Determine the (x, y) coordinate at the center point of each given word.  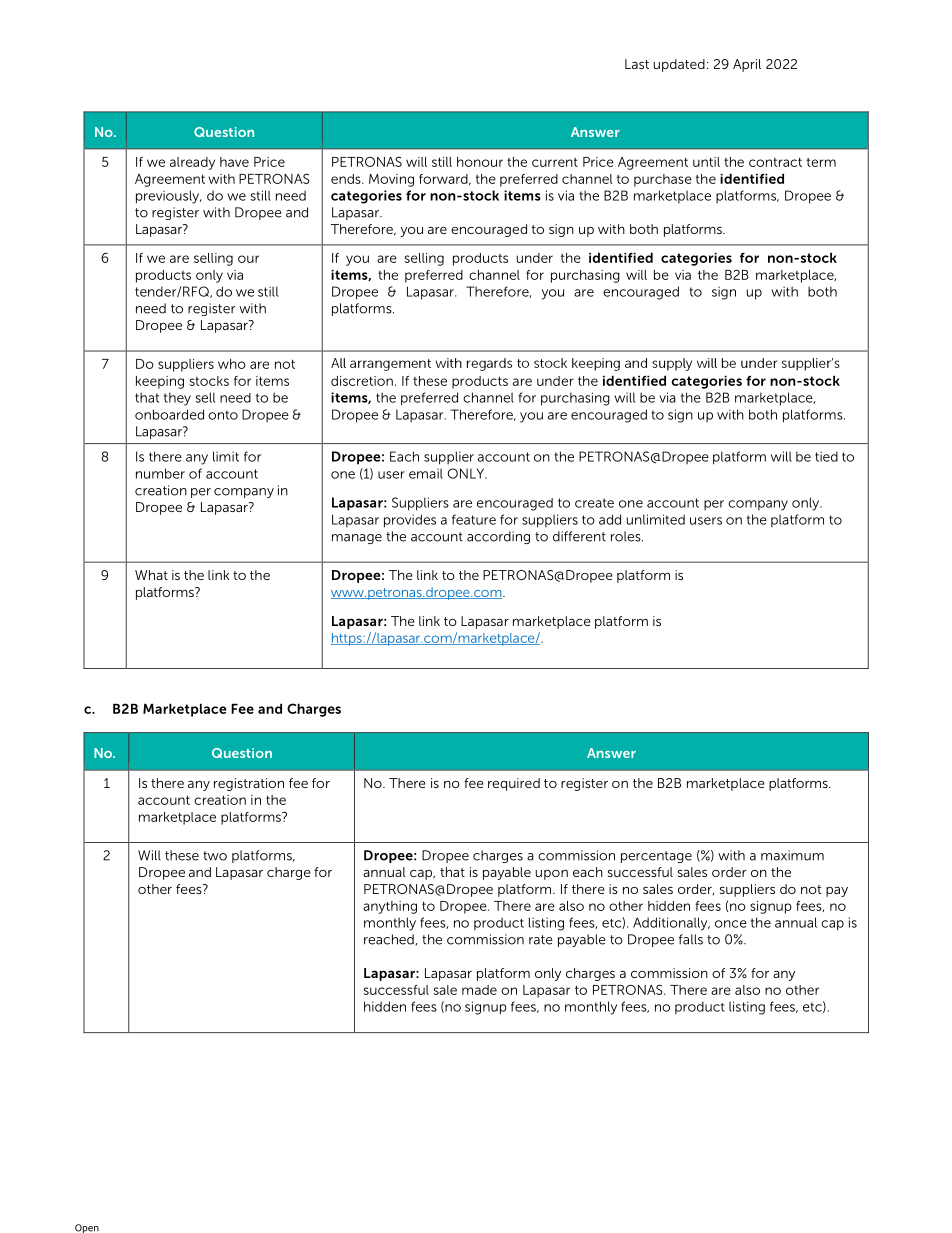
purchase (663, 180)
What (151, 575)
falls (691, 939)
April (747, 65)
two (215, 856)
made (479, 990)
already (192, 163)
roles (627, 536)
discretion (362, 381)
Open (87, 1228)
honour (480, 162)
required (514, 784)
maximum (792, 855)
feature (474, 519)
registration (249, 784)
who (232, 364)
